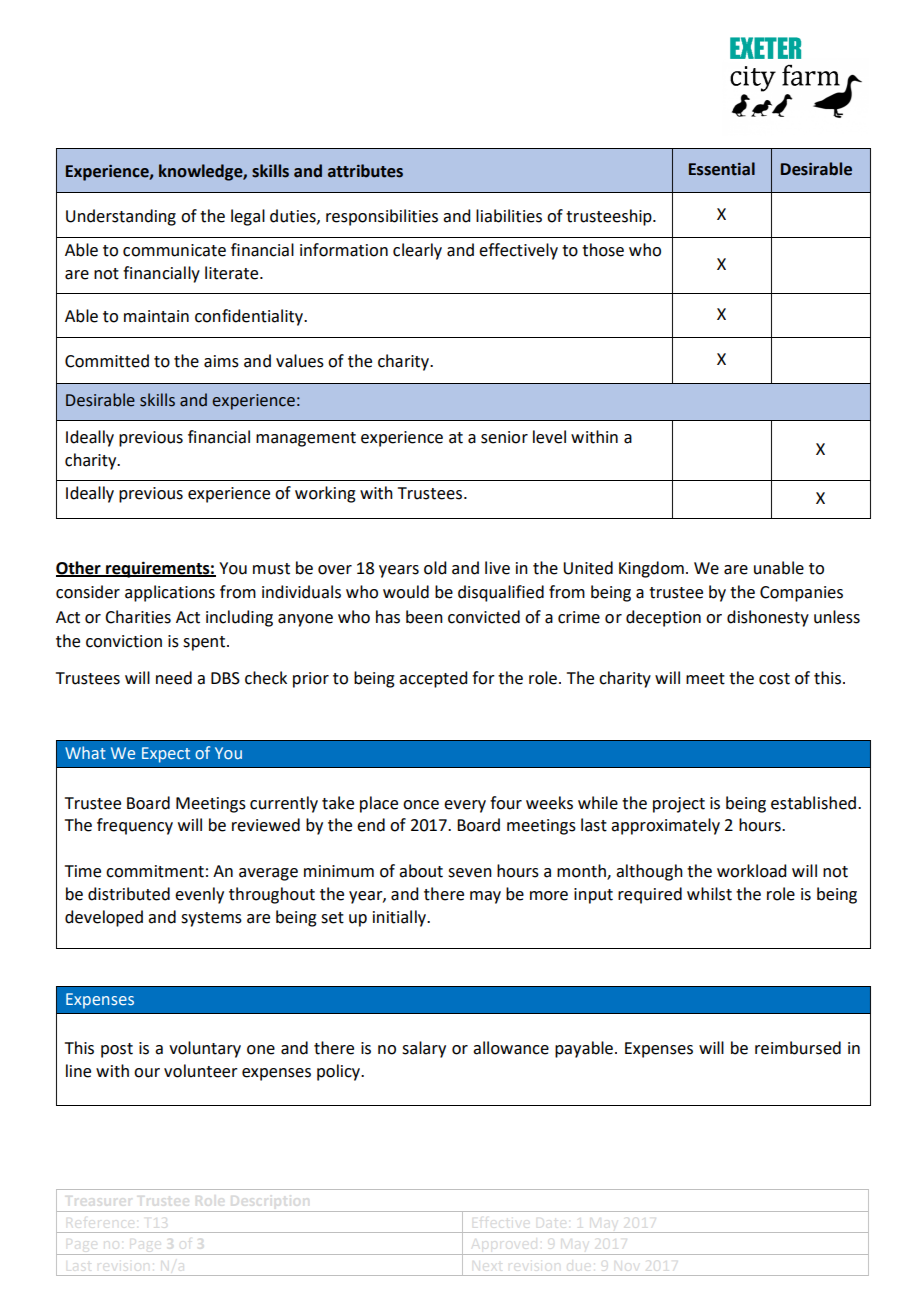  Describe the element at coordinates (205, 1049) in the document. I see `voluntary` at that location.
